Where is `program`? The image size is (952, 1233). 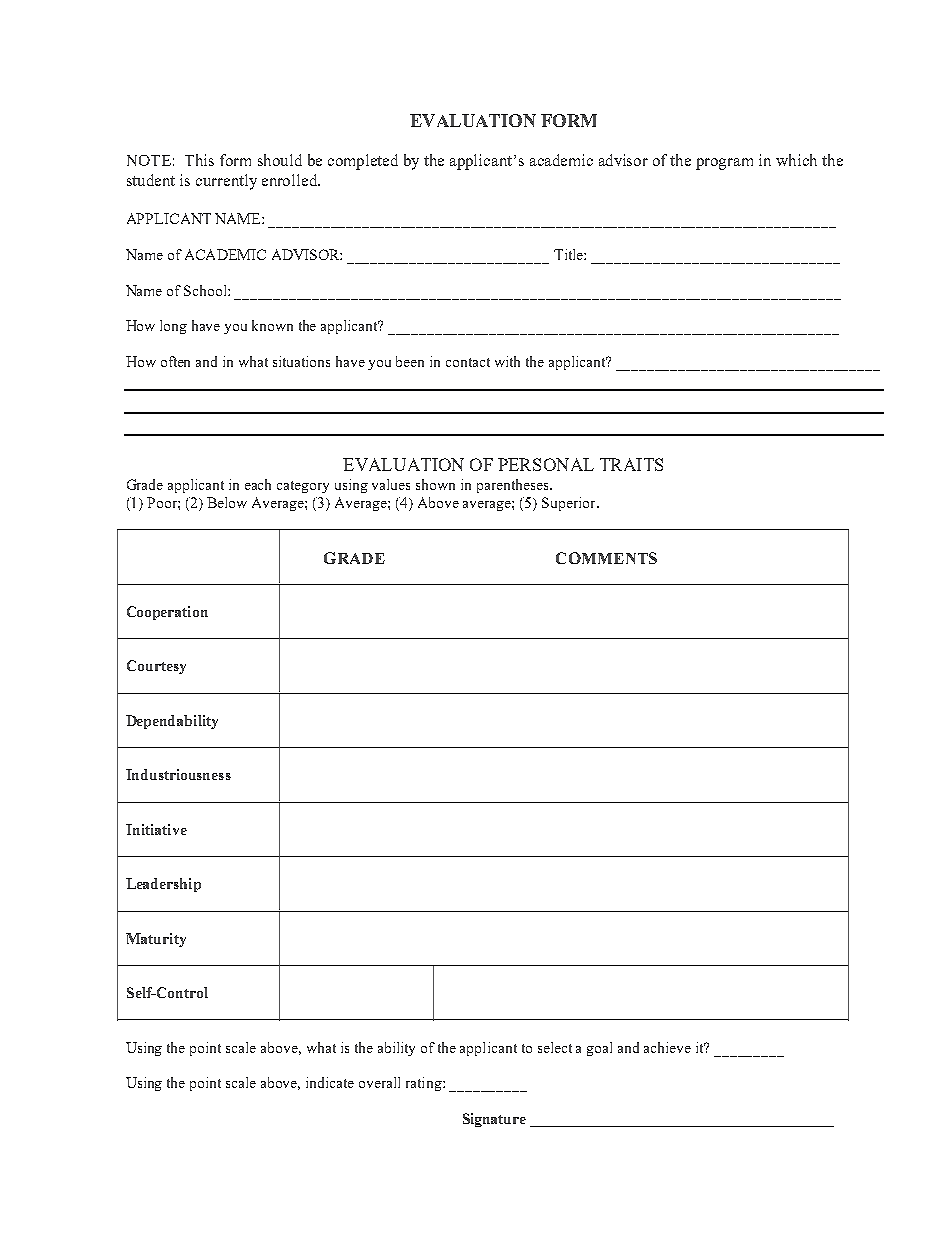 program is located at coordinates (724, 164).
